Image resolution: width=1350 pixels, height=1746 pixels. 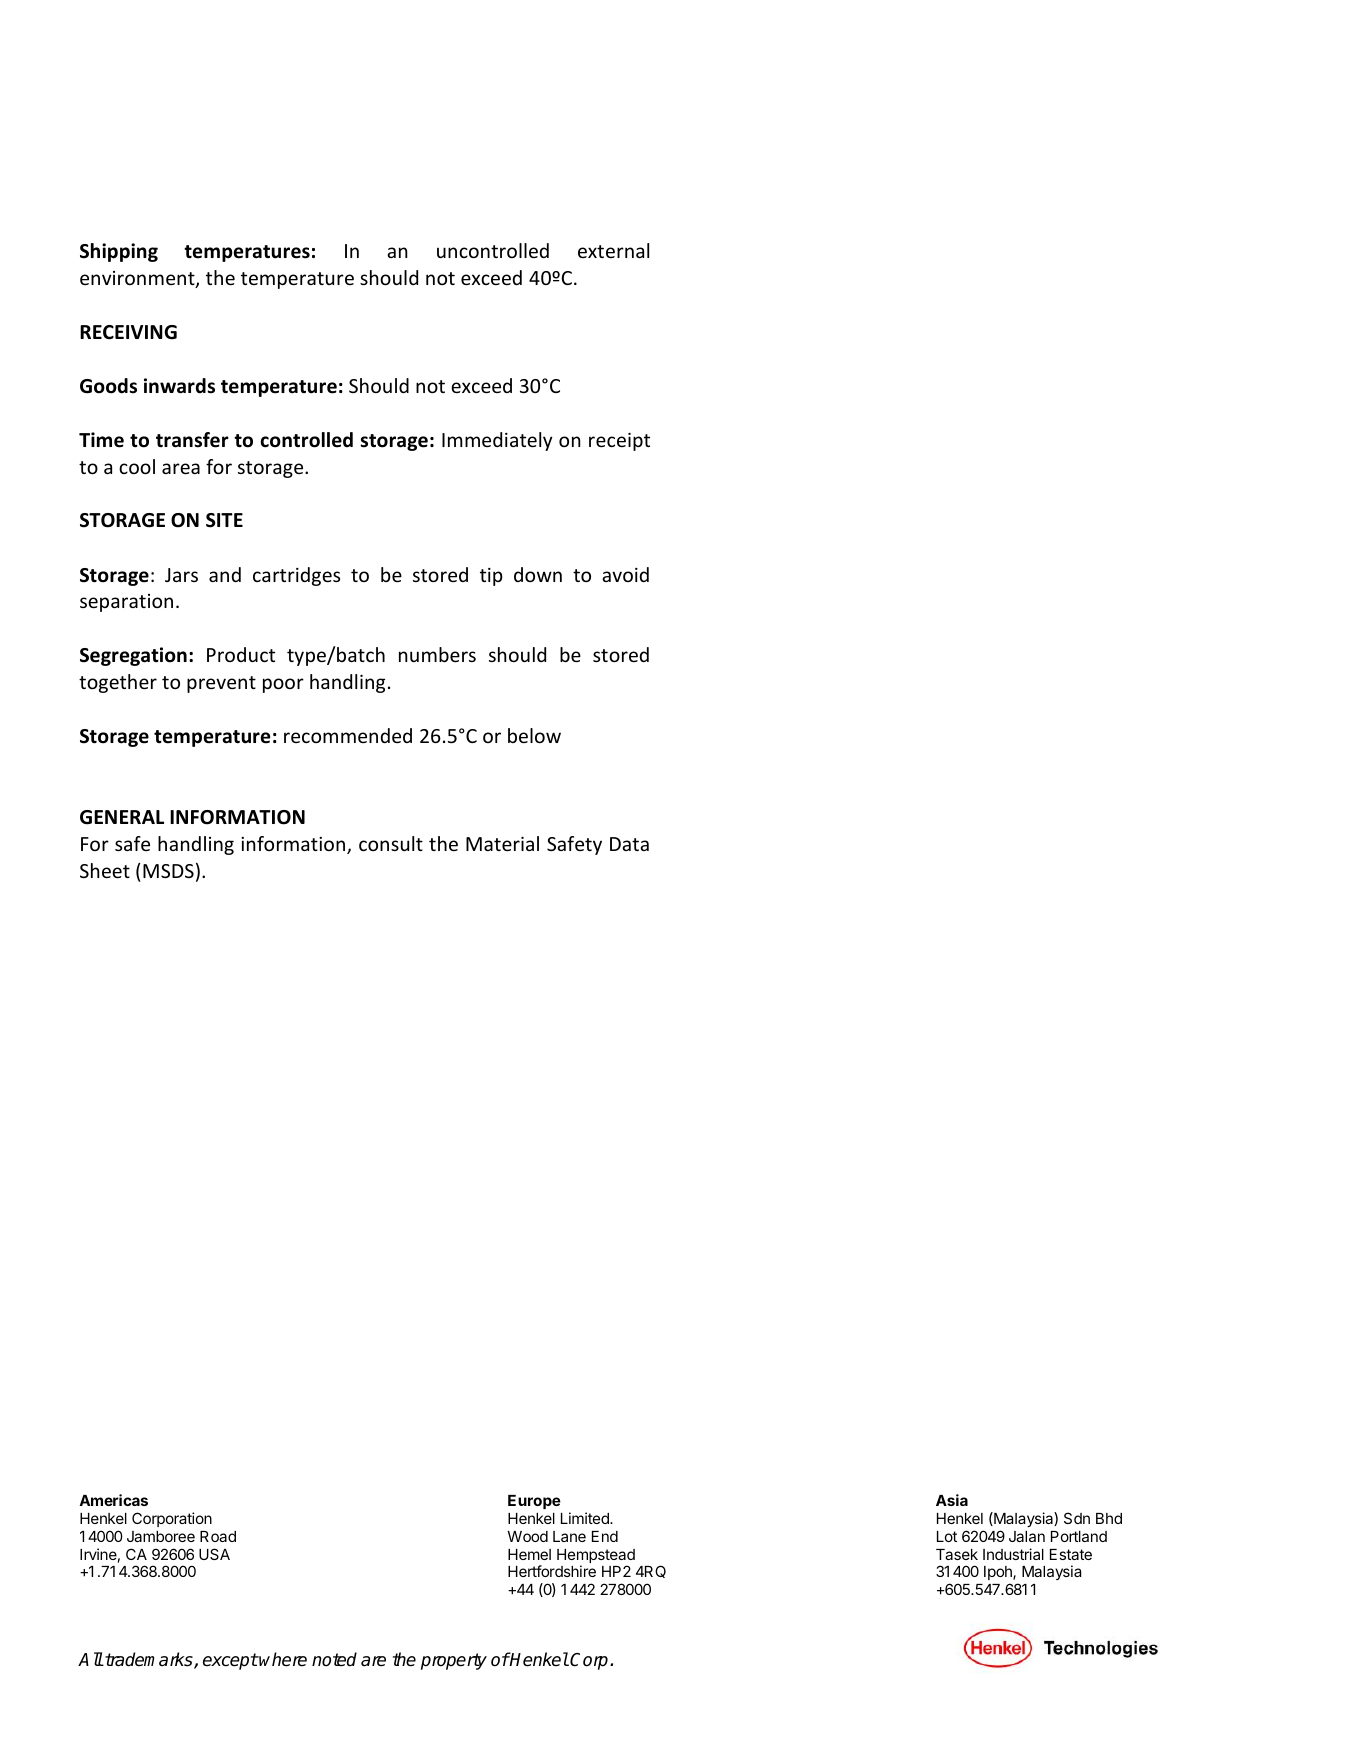 I want to click on environment, so click(x=138, y=279).
